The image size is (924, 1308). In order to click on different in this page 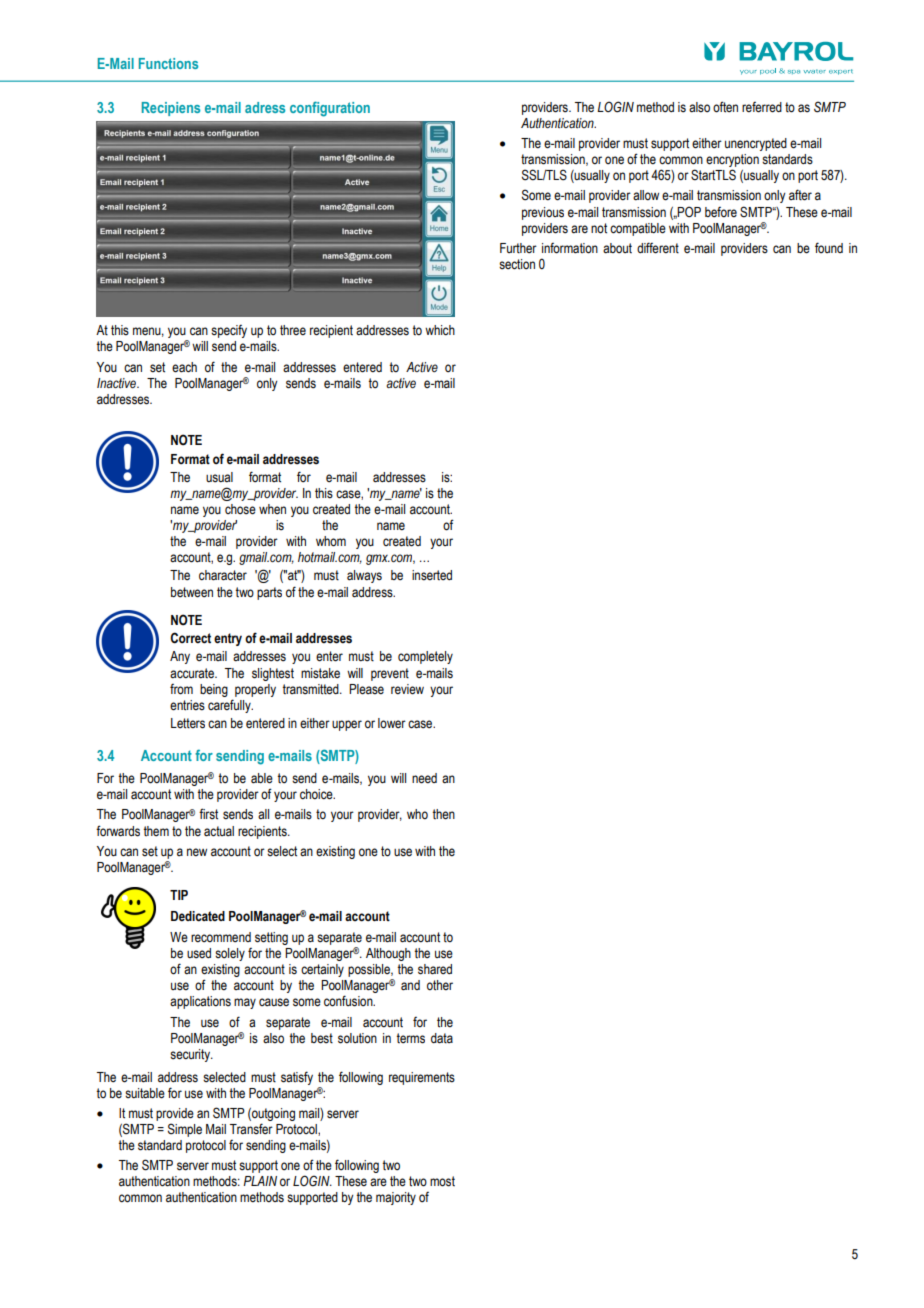, I will do `click(658, 248)`.
